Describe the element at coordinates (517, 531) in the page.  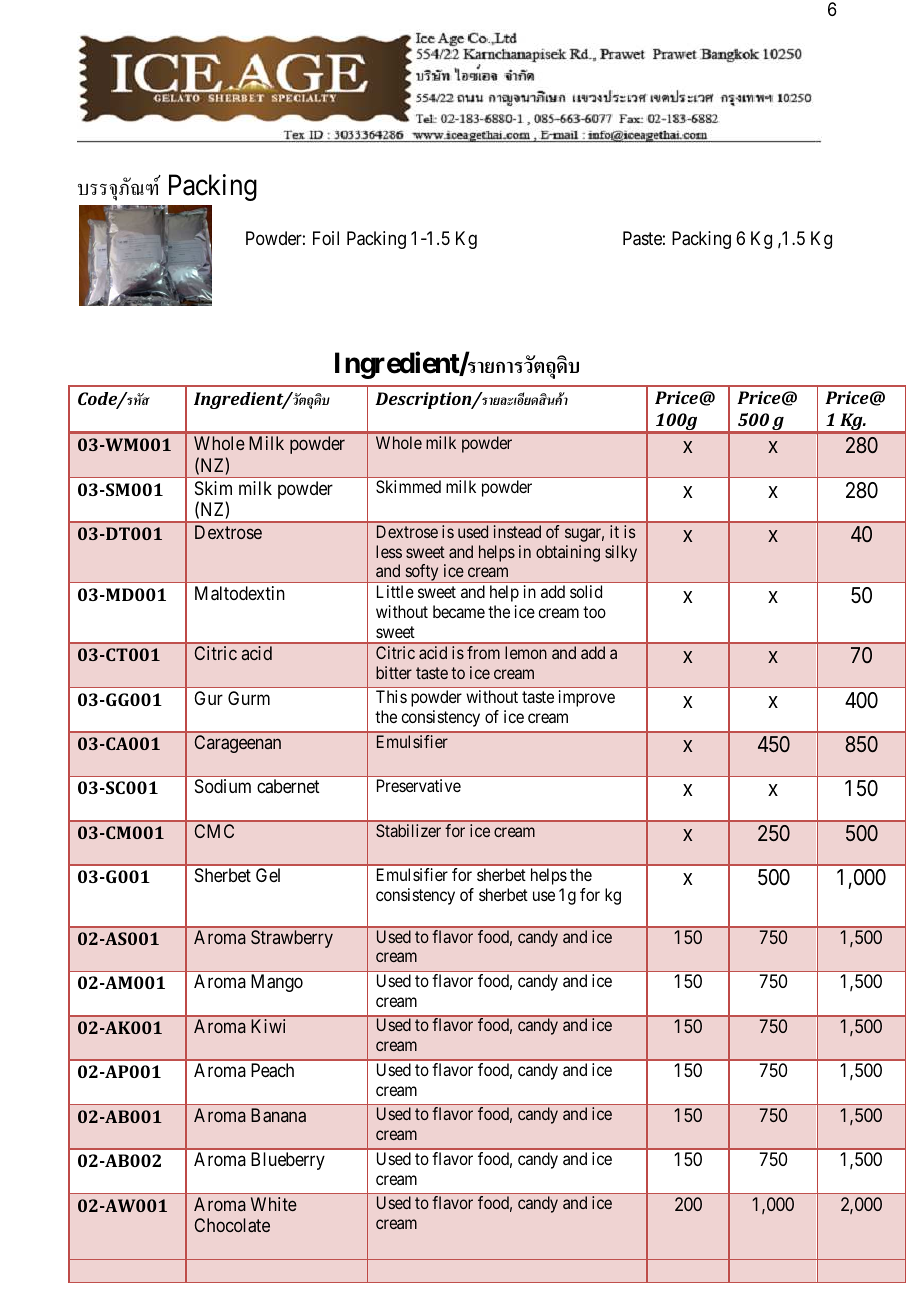
I see `instead` at that location.
